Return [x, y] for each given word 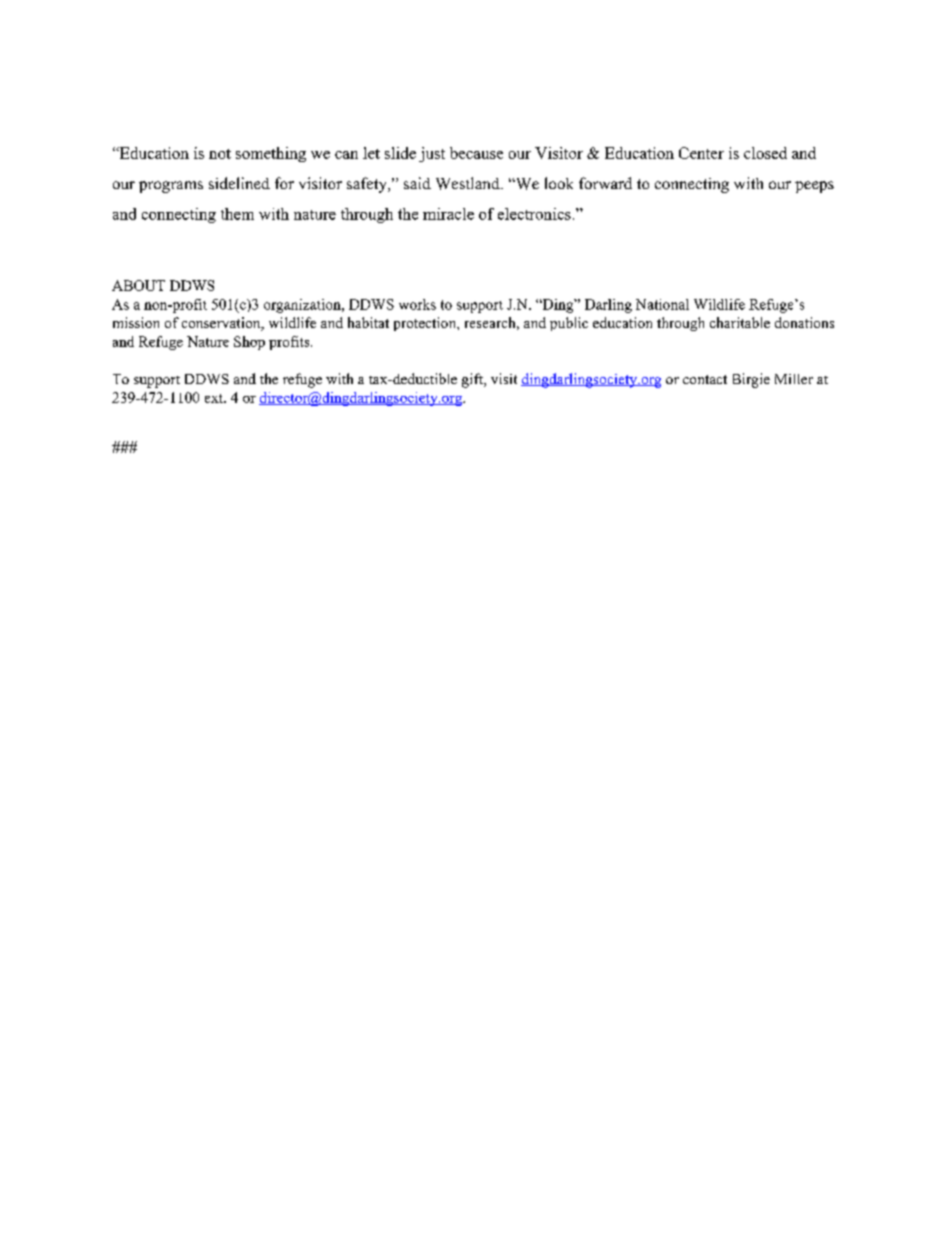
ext [215, 398]
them [237, 214]
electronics [534, 214]
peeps [814, 187]
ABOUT [138, 285]
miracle [448, 214]
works [417, 304]
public [569, 324]
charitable [740, 322]
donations [804, 322]
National [662, 304]
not [220, 154]
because [476, 153]
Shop [249, 343]
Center [701, 153]
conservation [222, 324]
